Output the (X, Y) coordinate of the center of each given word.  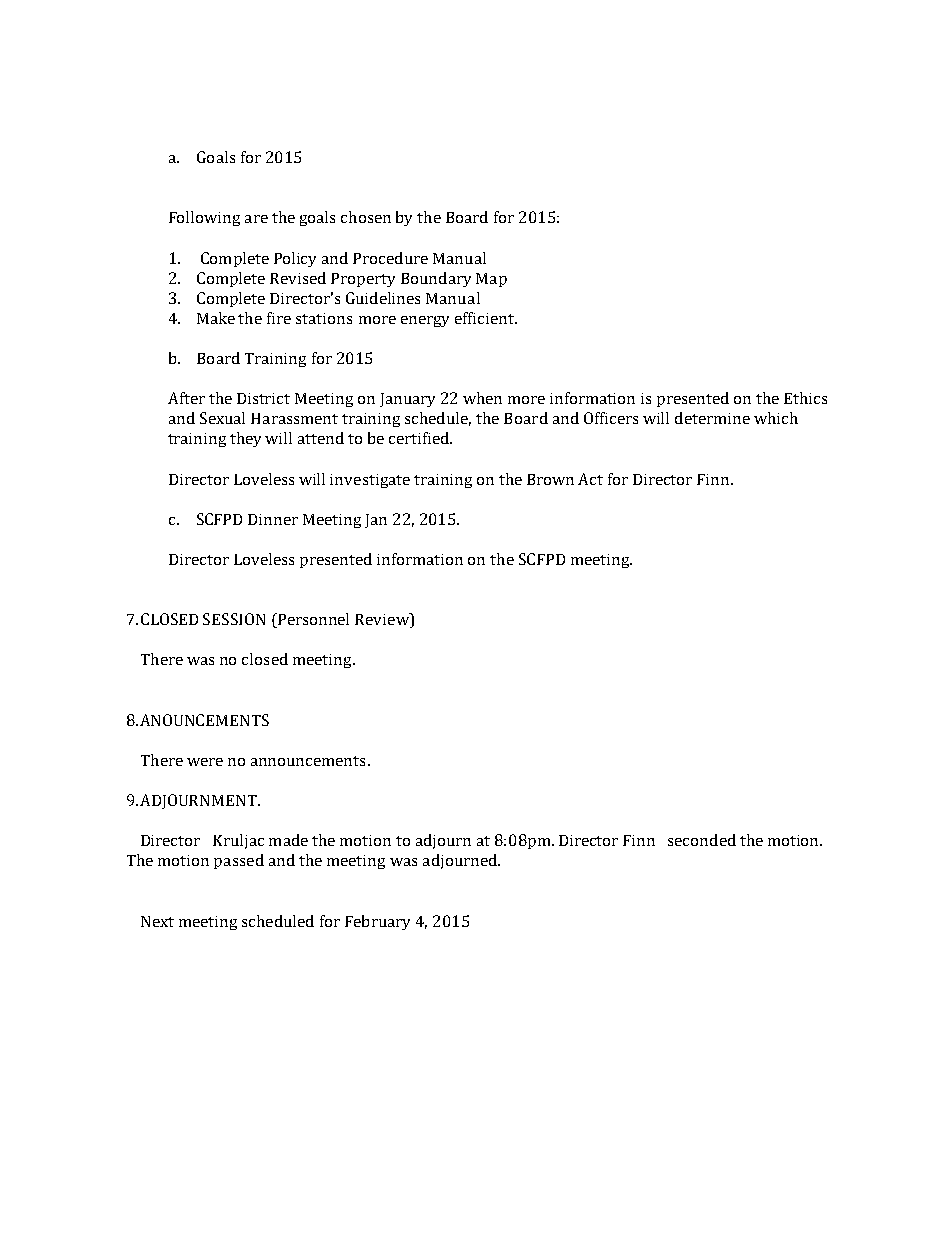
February (377, 922)
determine (712, 418)
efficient (485, 318)
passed (239, 861)
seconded (702, 840)
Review (383, 620)
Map (491, 280)
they (245, 439)
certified (420, 438)
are (256, 219)
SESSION (234, 619)
